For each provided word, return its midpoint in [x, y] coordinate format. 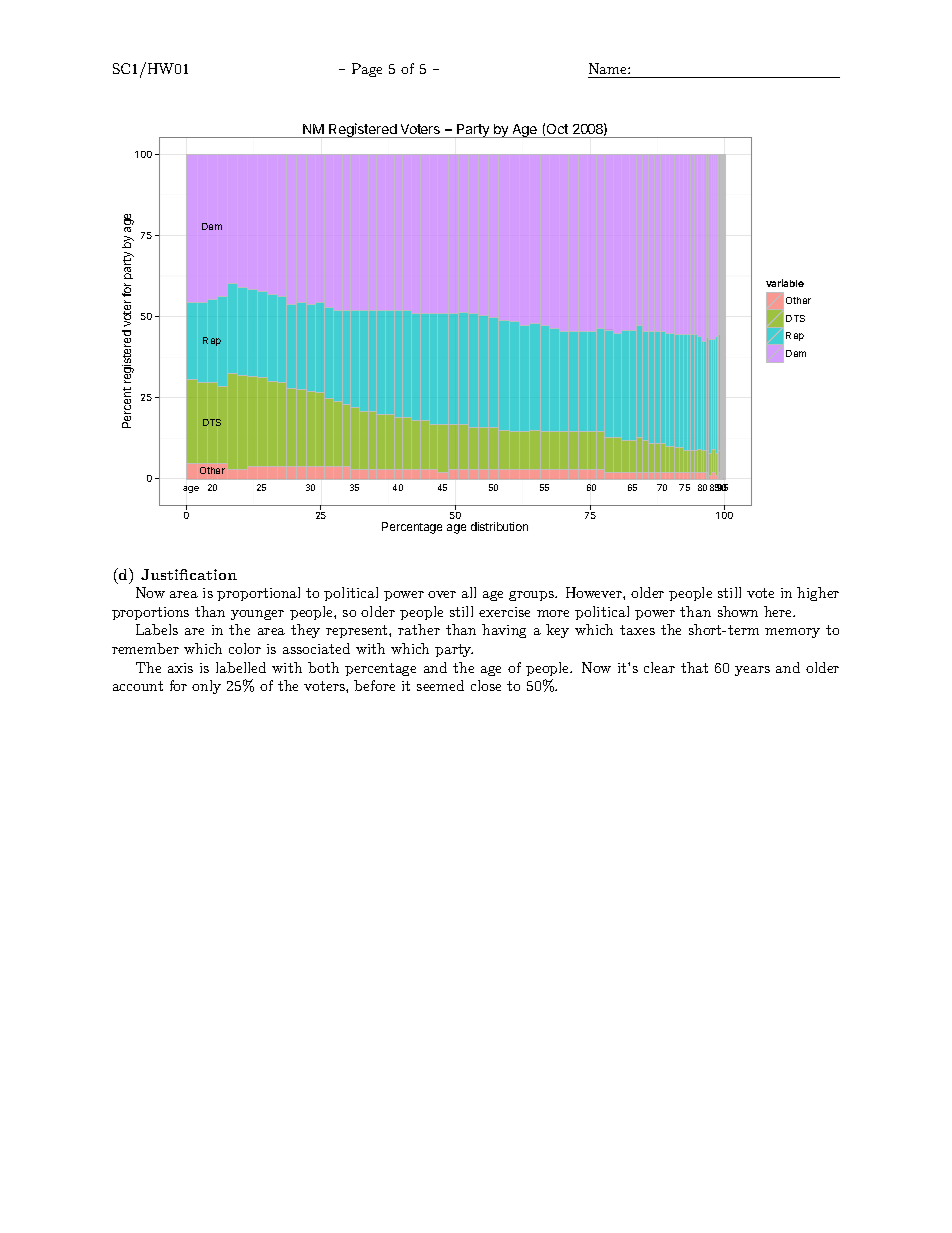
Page [367, 70]
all [469, 592]
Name [609, 68]
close [486, 685]
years [752, 671]
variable [785, 283]
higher [818, 594]
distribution [499, 526]
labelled [241, 667]
